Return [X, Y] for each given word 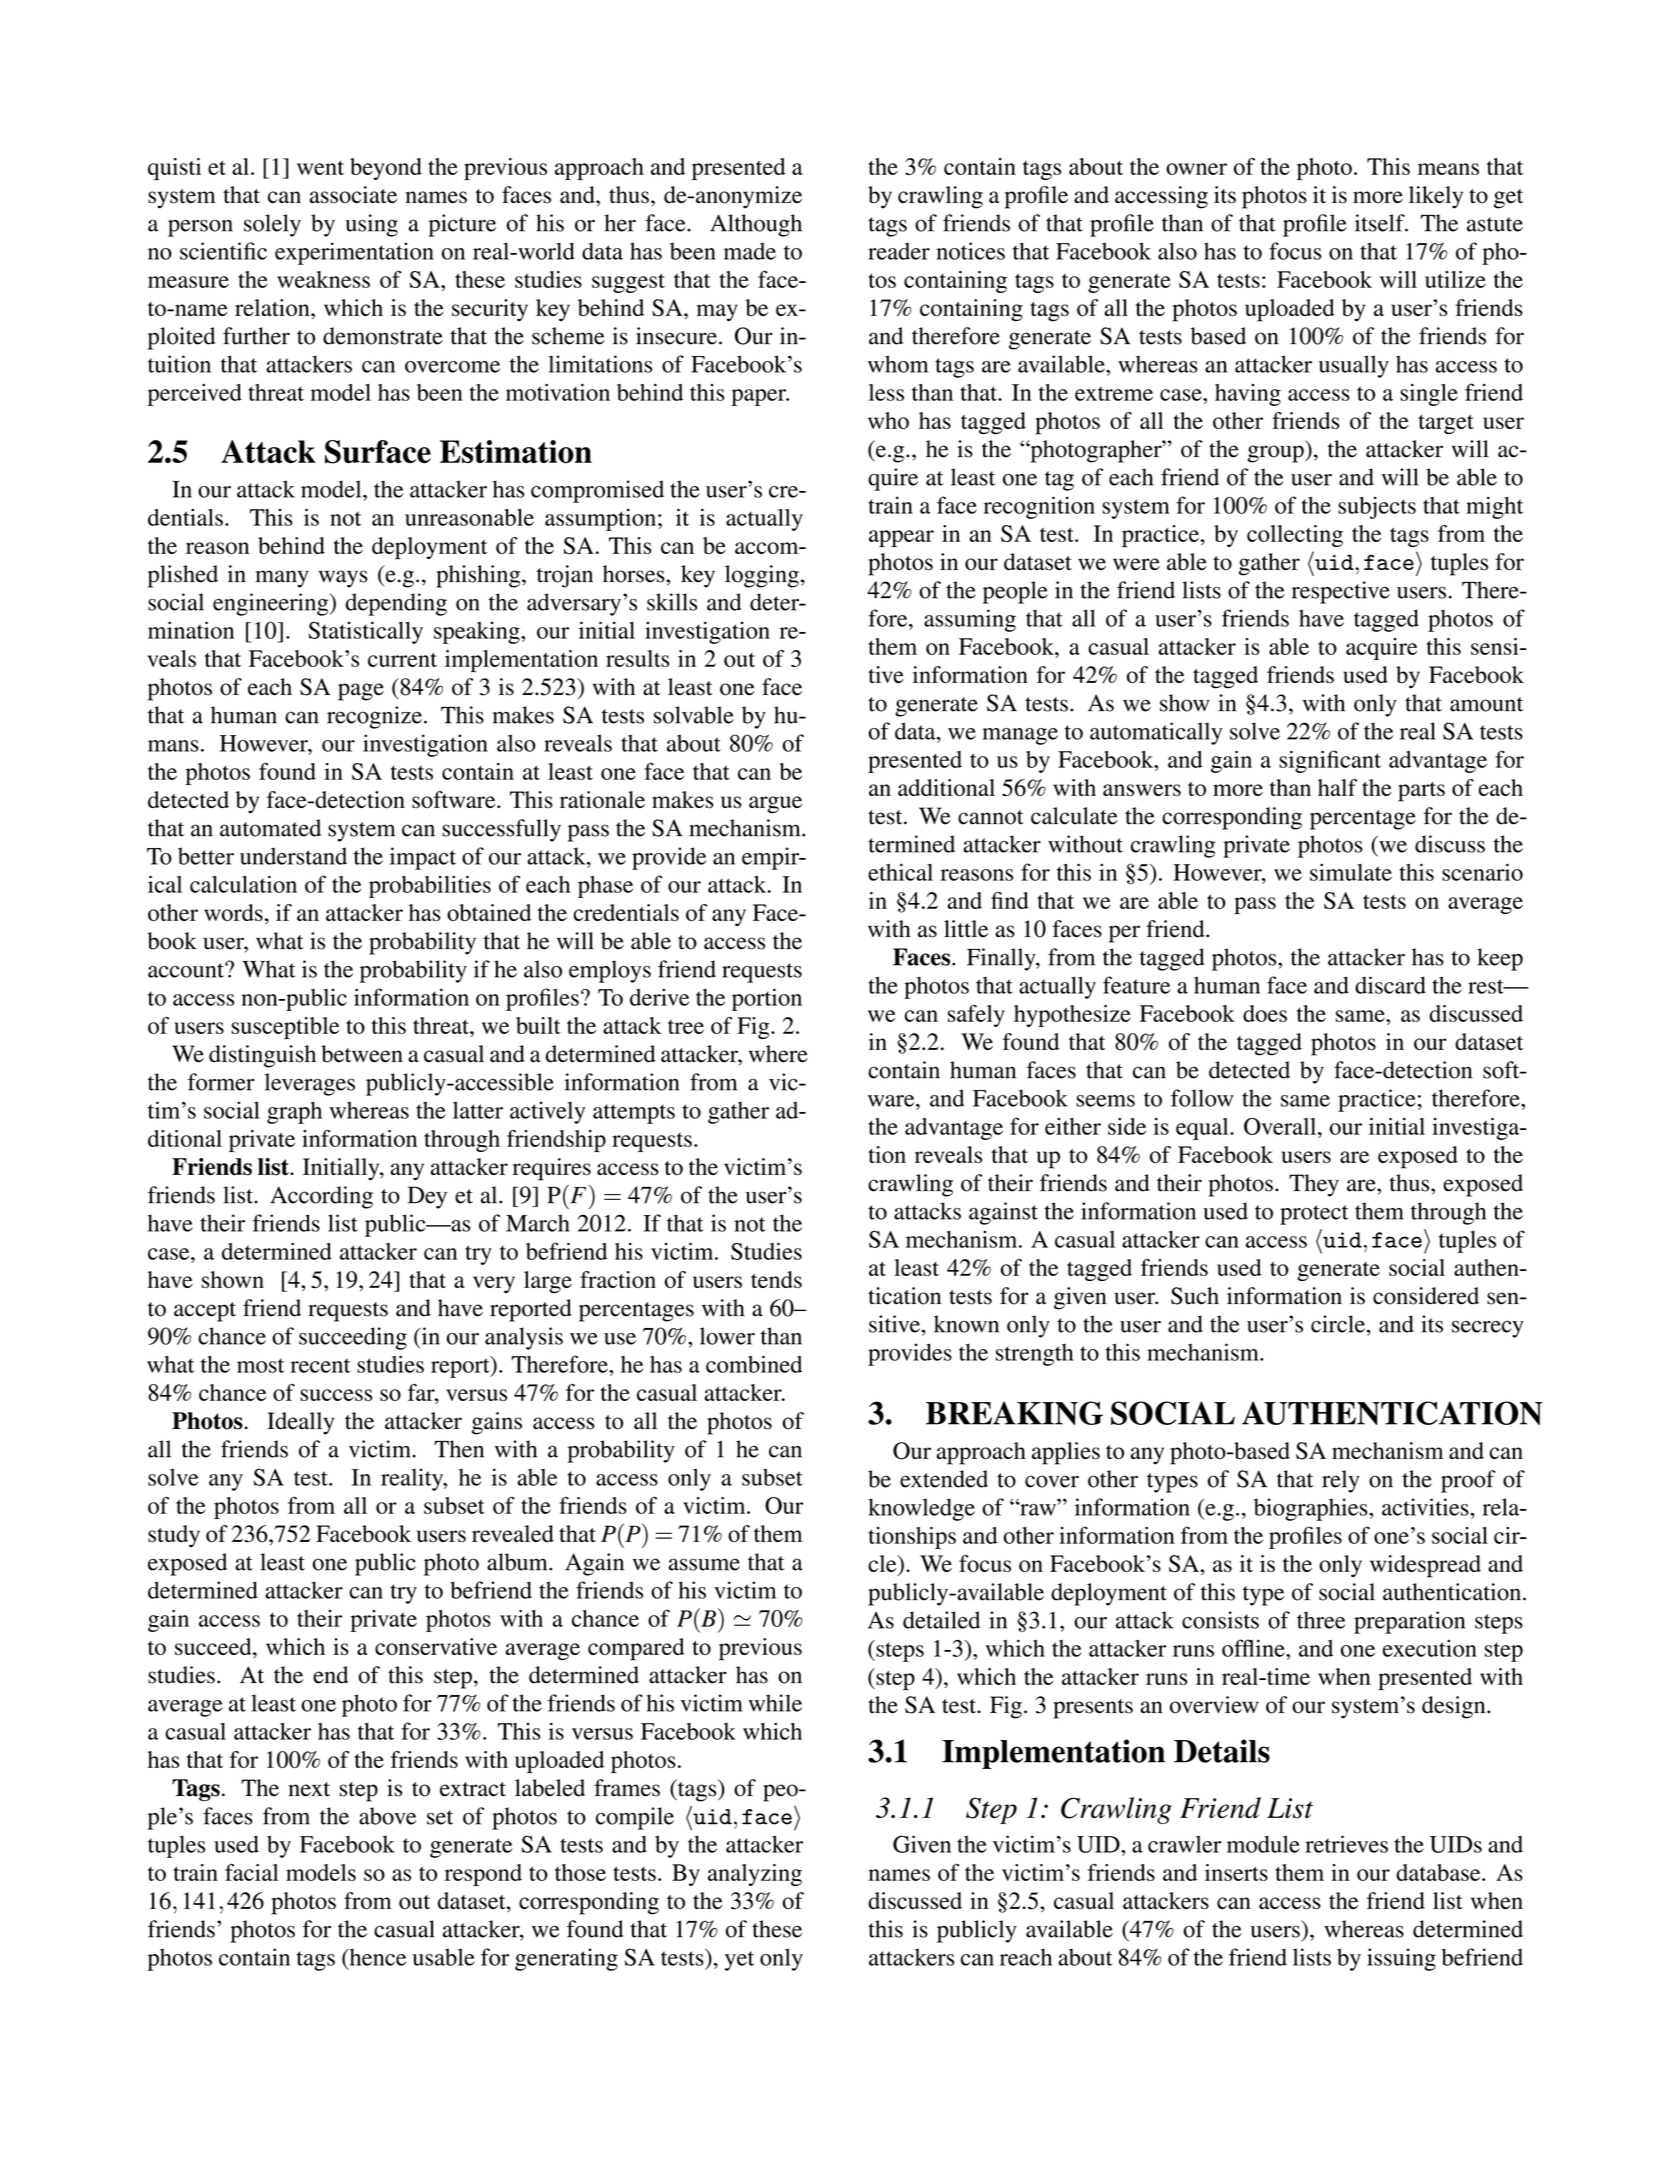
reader [899, 251]
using [371, 225]
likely [1436, 197]
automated [270, 828]
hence [376, 1957]
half [1337, 787]
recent [320, 1365]
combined [754, 1364]
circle [1338, 1324]
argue [775, 805]
